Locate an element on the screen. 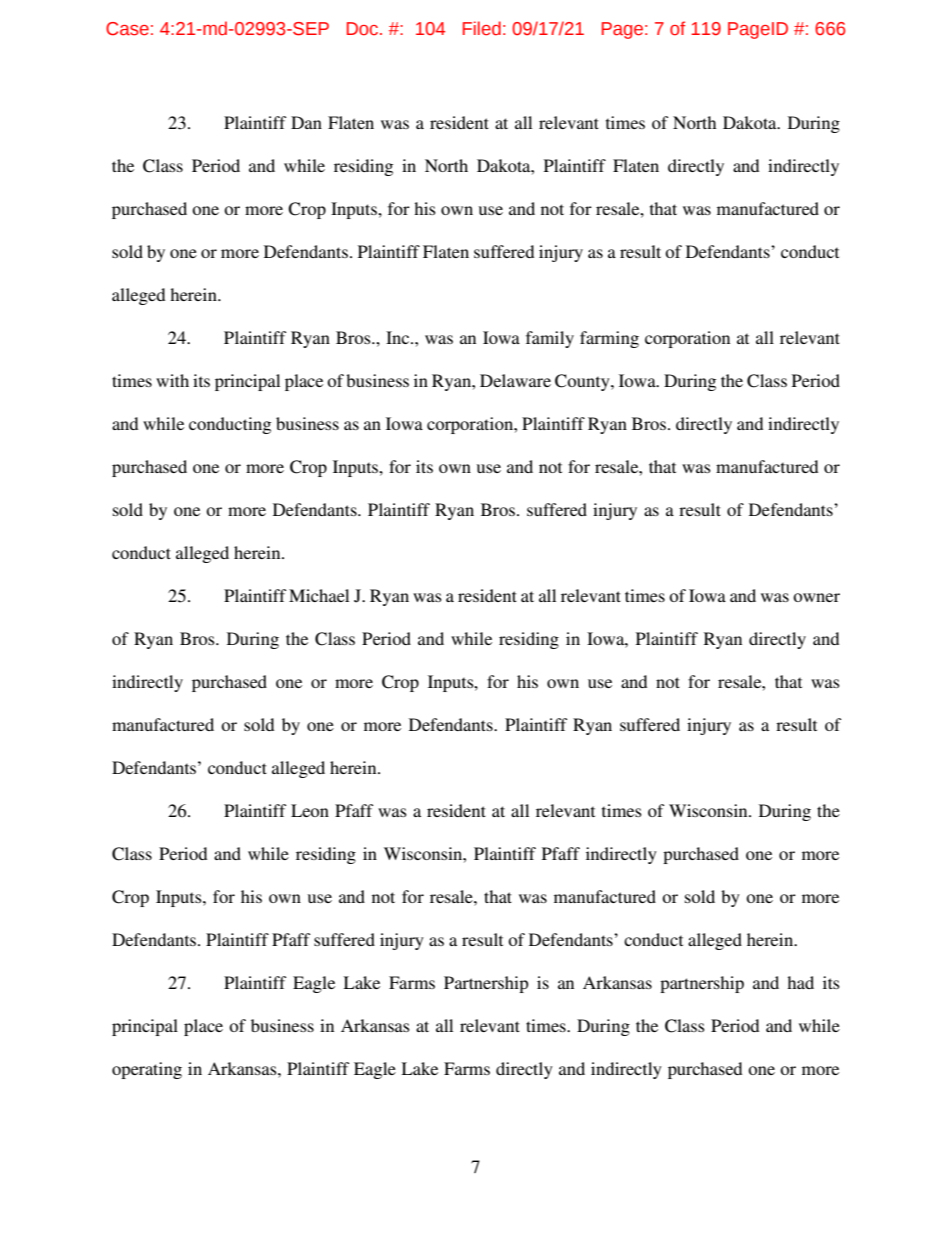 This screenshot has height=1233, width=952. Leon is located at coordinates (310, 810).
